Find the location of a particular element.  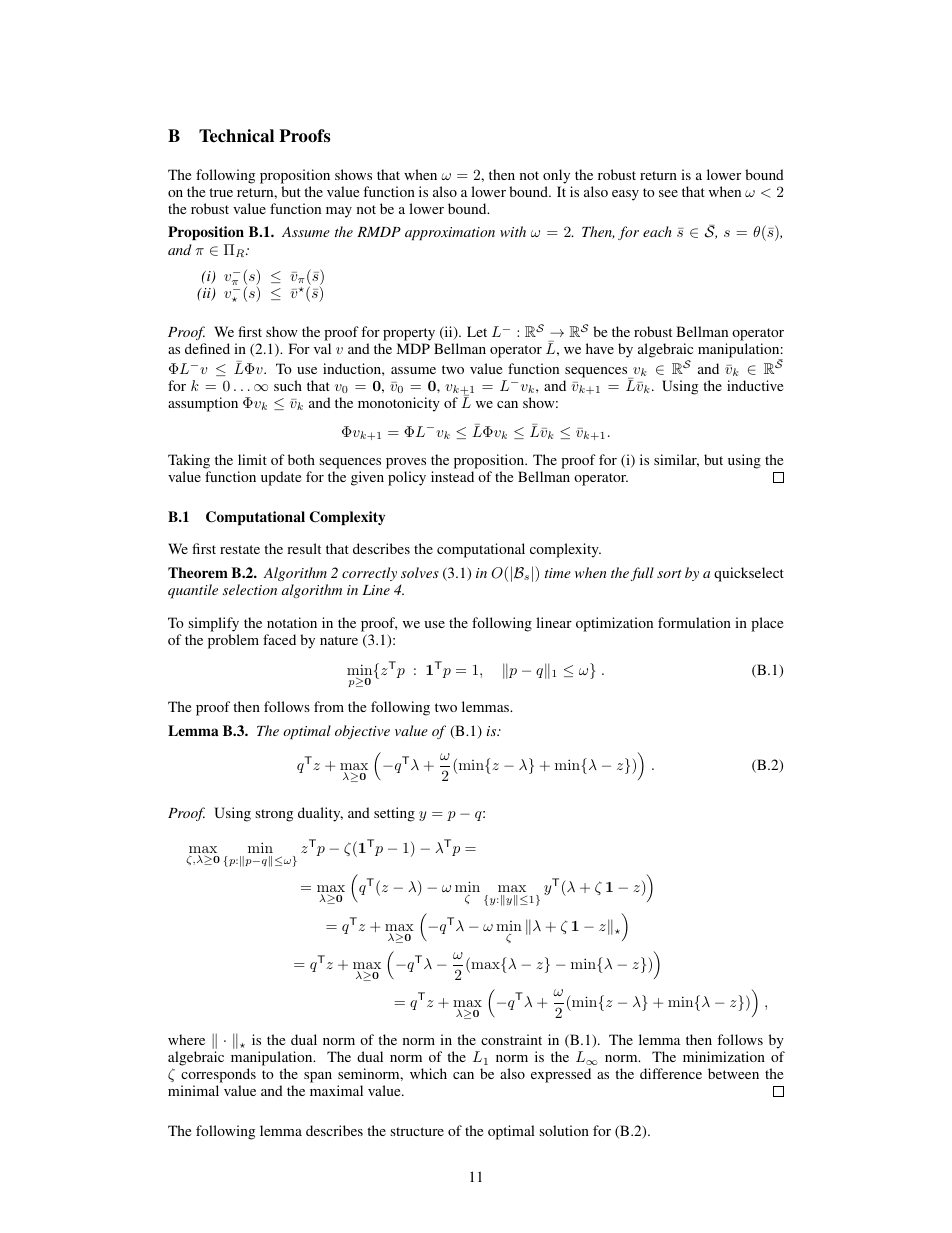

only is located at coordinates (556, 176).
